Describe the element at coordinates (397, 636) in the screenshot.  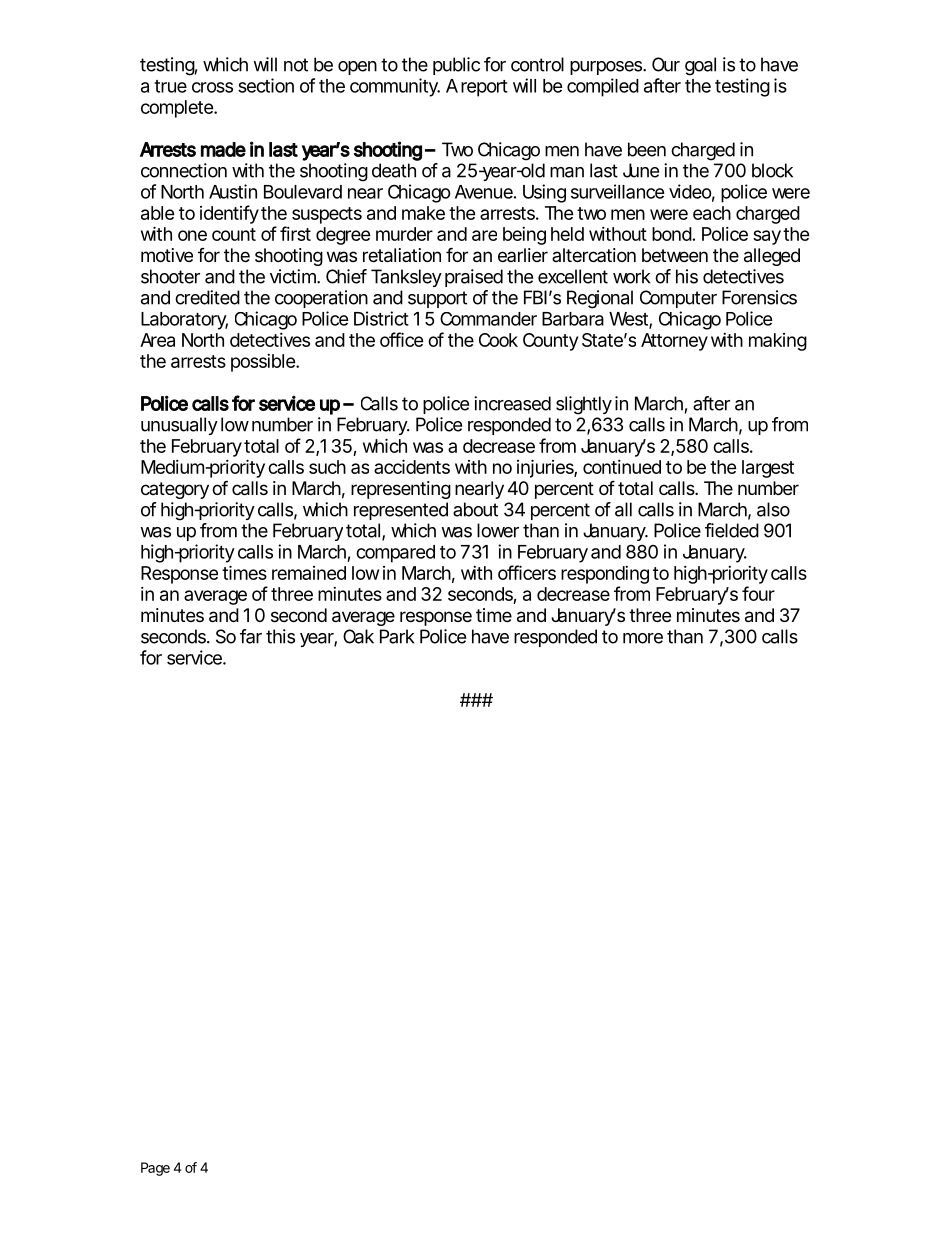
I see `Park` at that location.
